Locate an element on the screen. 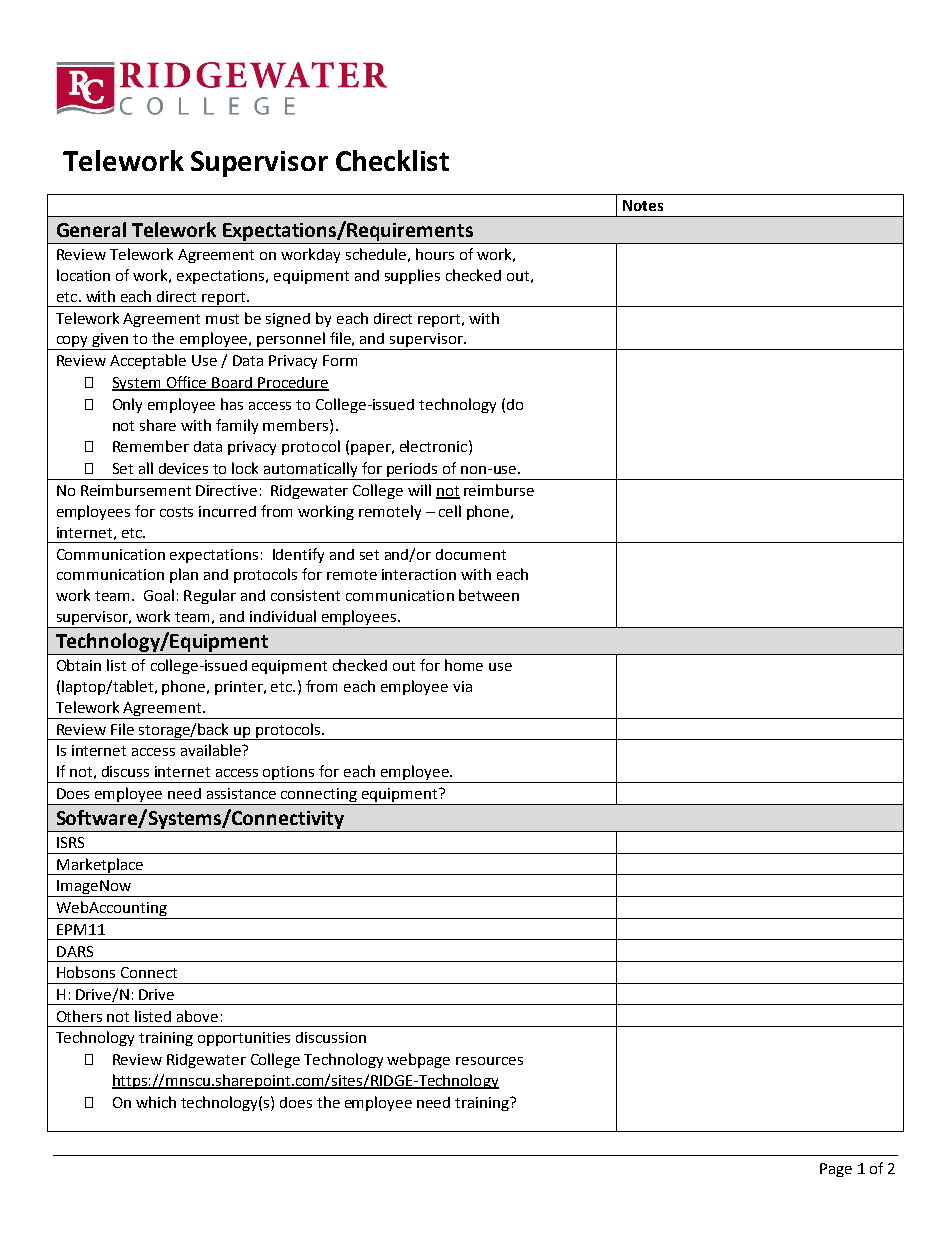 This screenshot has width=952, height=1233. resources is located at coordinates (489, 1061).
